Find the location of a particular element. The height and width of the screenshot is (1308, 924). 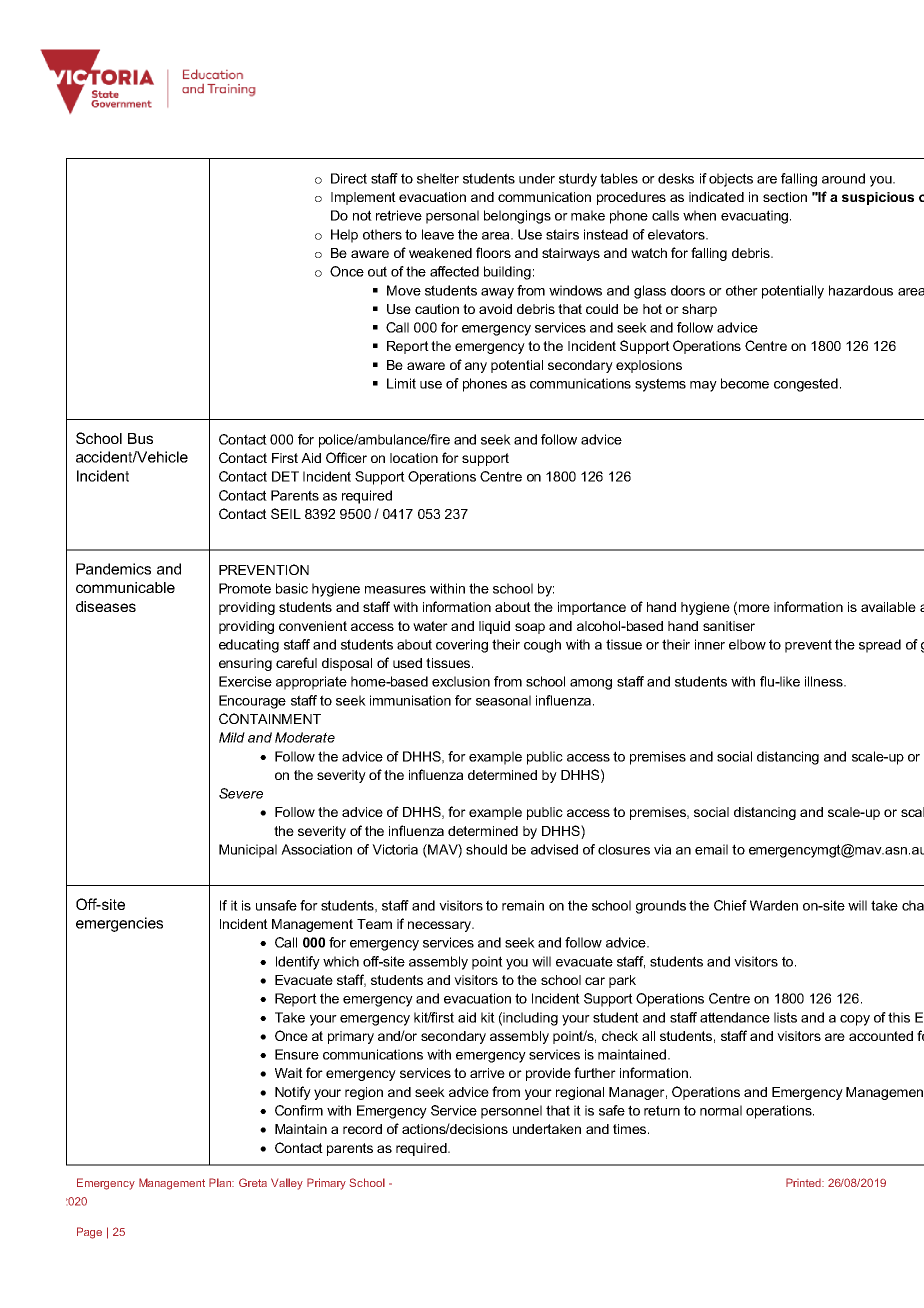

necessary is located at coordinates (440, 926).
